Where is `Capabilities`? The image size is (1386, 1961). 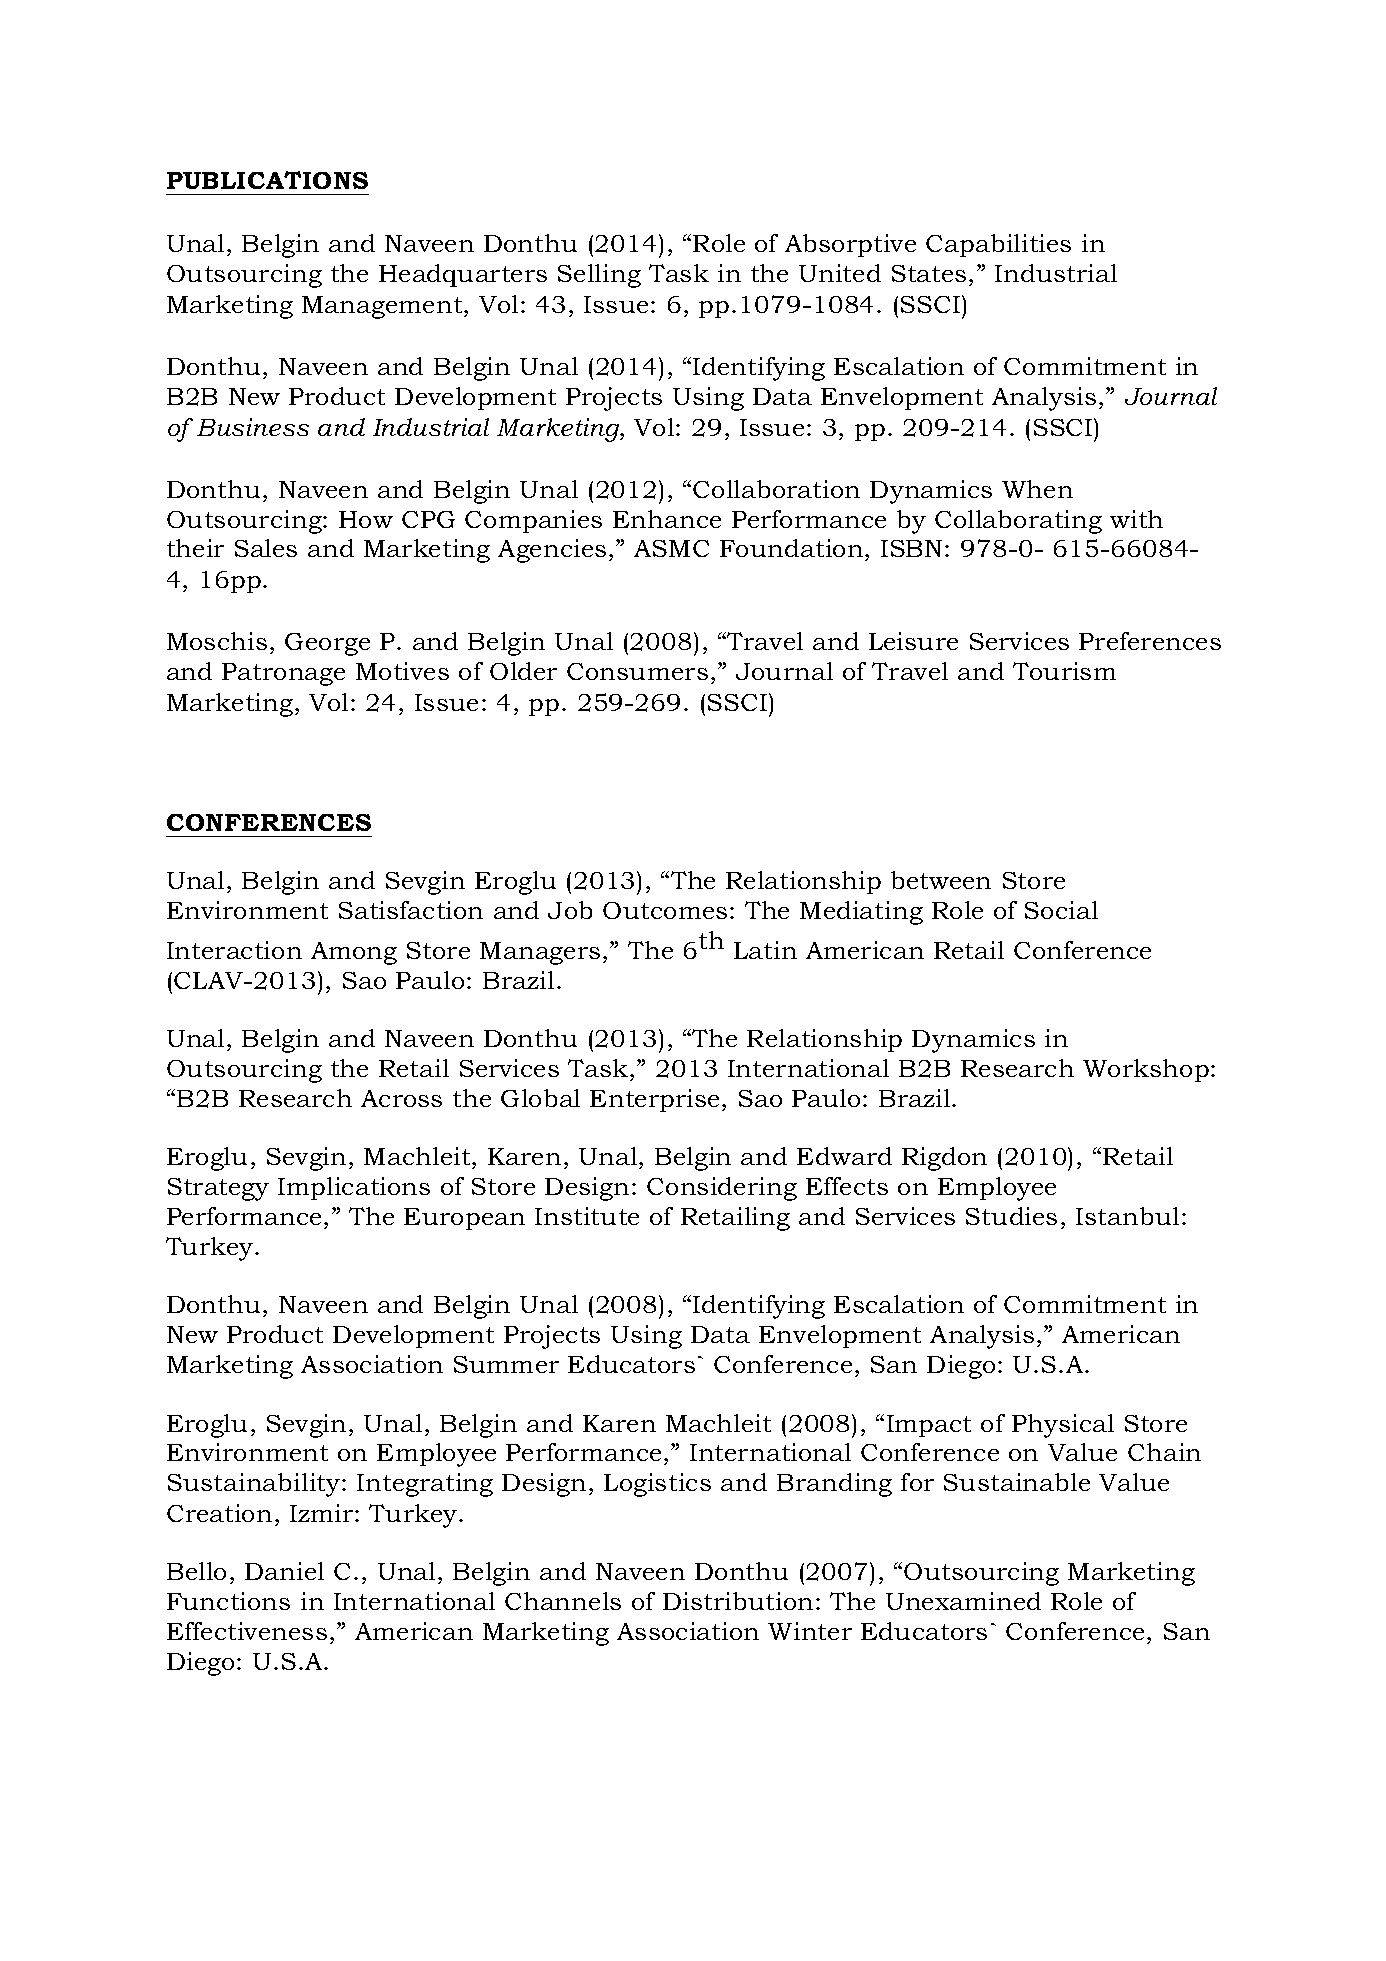 Capabilities is located at coordinates (998, 245).
